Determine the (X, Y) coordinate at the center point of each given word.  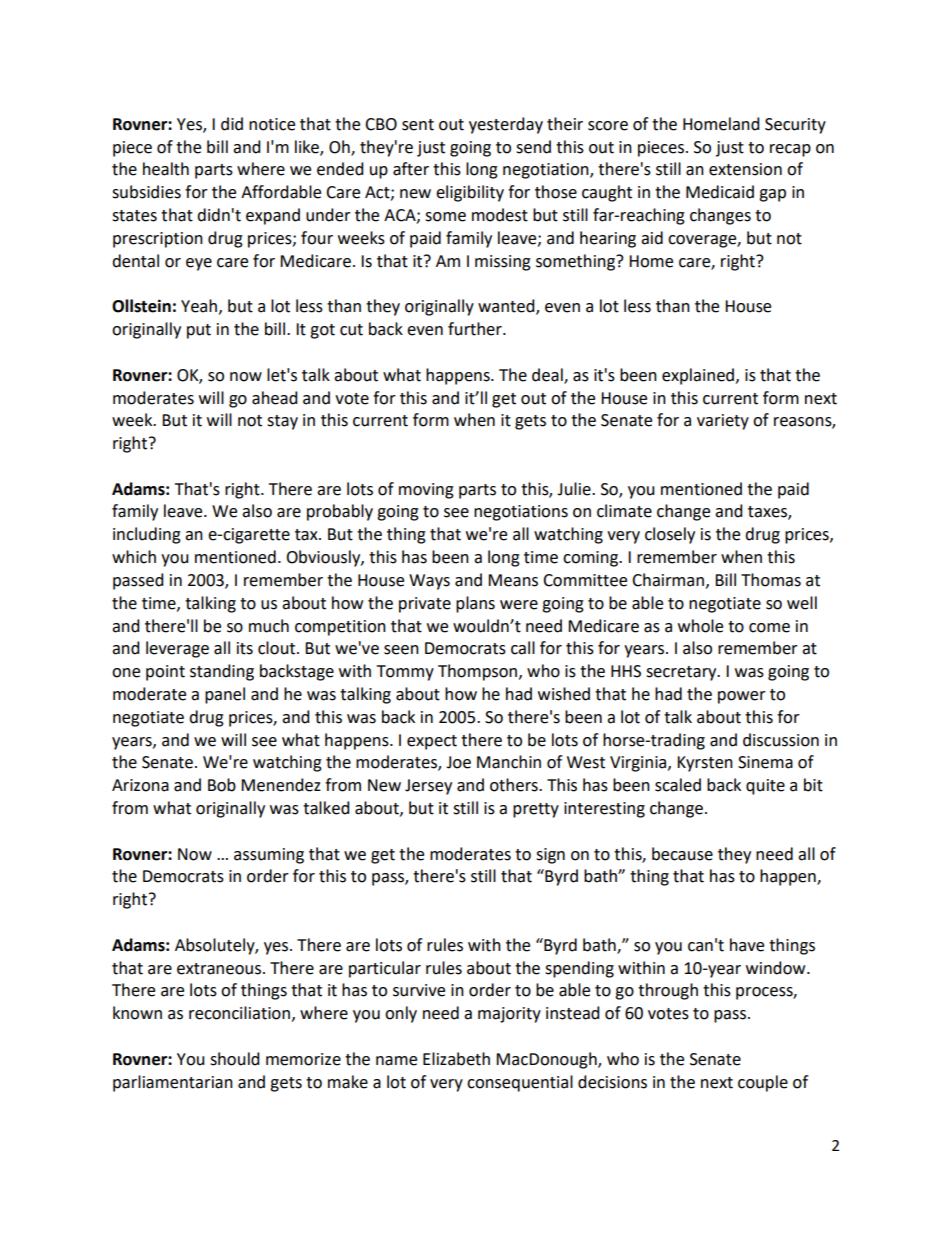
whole (700, 626)
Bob (222, 785)
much (269, 626)
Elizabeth (456, 1059)
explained (698, 376)
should (235, 1059)
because (682, 854)
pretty (536, 810)
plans (475, 604)
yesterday (506, 125)
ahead (275, 398)
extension (745, 169)
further (476, 329)
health (166, 169)
